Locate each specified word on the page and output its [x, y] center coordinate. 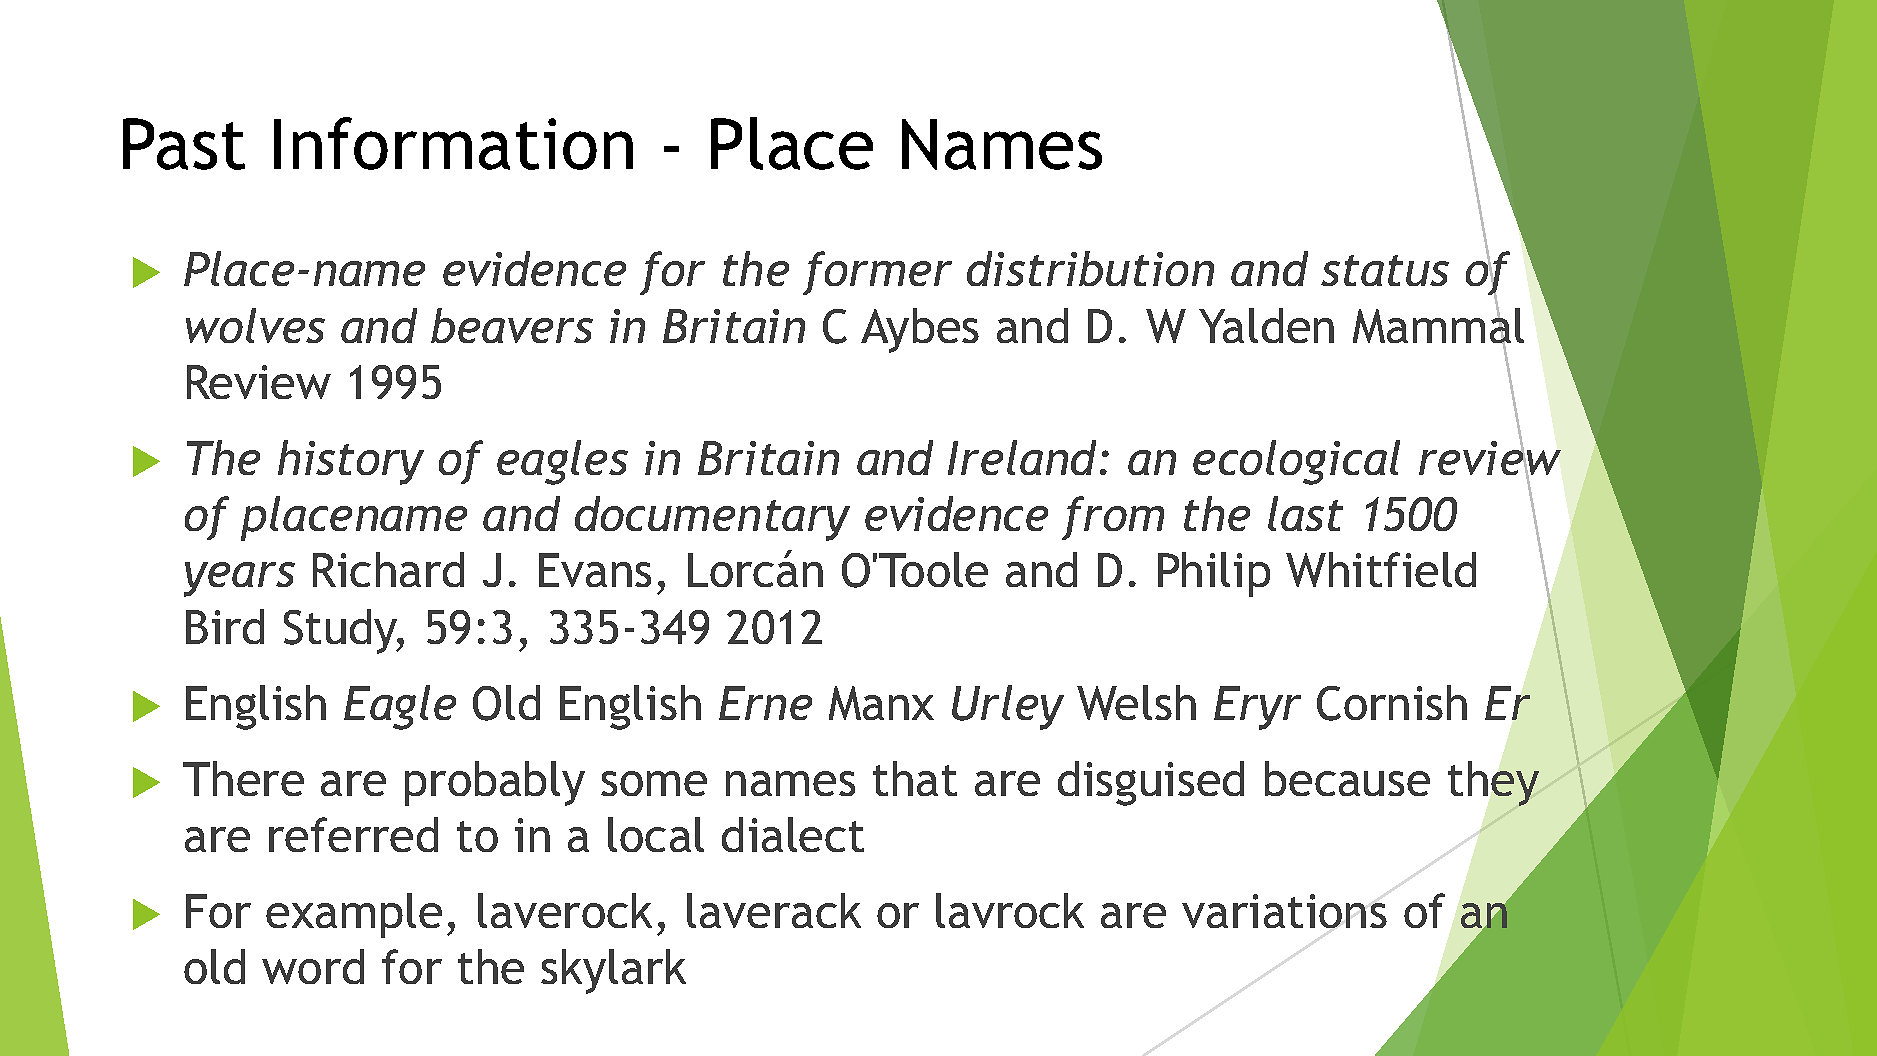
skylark [613, 971]
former [877, 273]
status [1385, 270]
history [351, 462]
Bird [225, 626]
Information [453, 143]
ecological [1296, 462]
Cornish [1392, 703]
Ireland [1022, 457]
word [313, 966]
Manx [881, 703]
